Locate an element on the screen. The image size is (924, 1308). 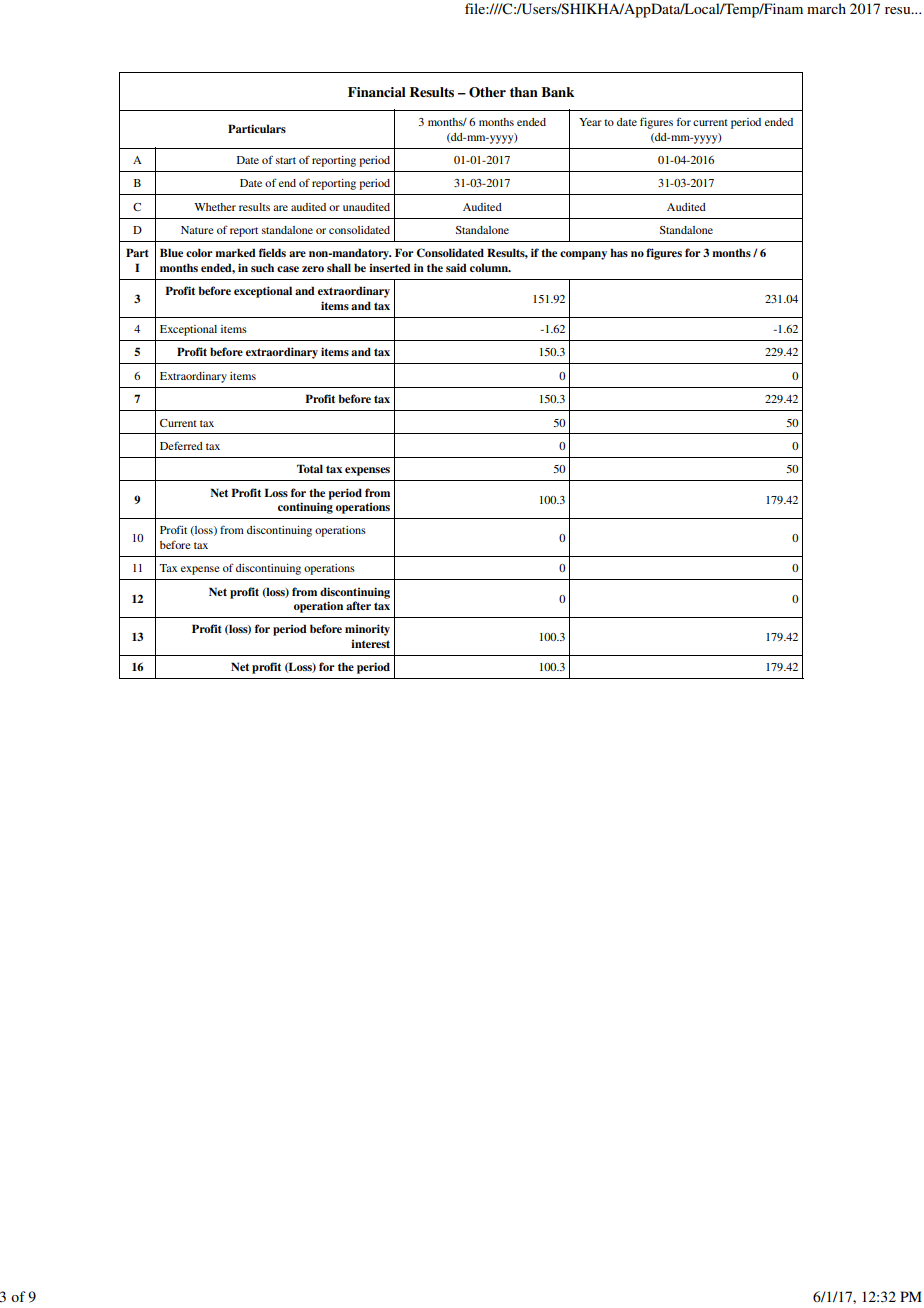
march is located at coordinates (826, 8).
